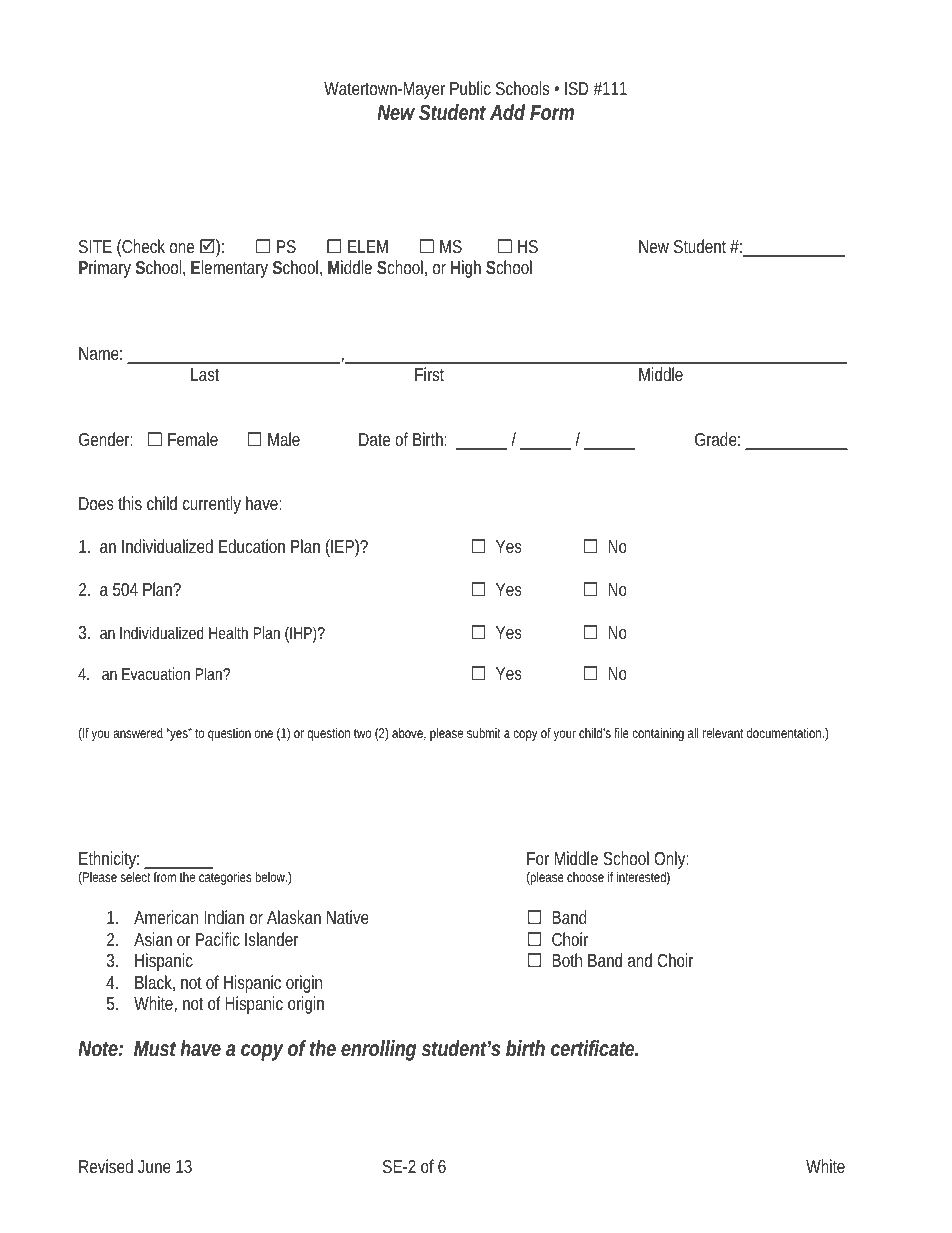 The image size is (952, 1233). What do you see at coordinates (552, 113) in the image?
I see `Form` at bounding box center [552, 113].
